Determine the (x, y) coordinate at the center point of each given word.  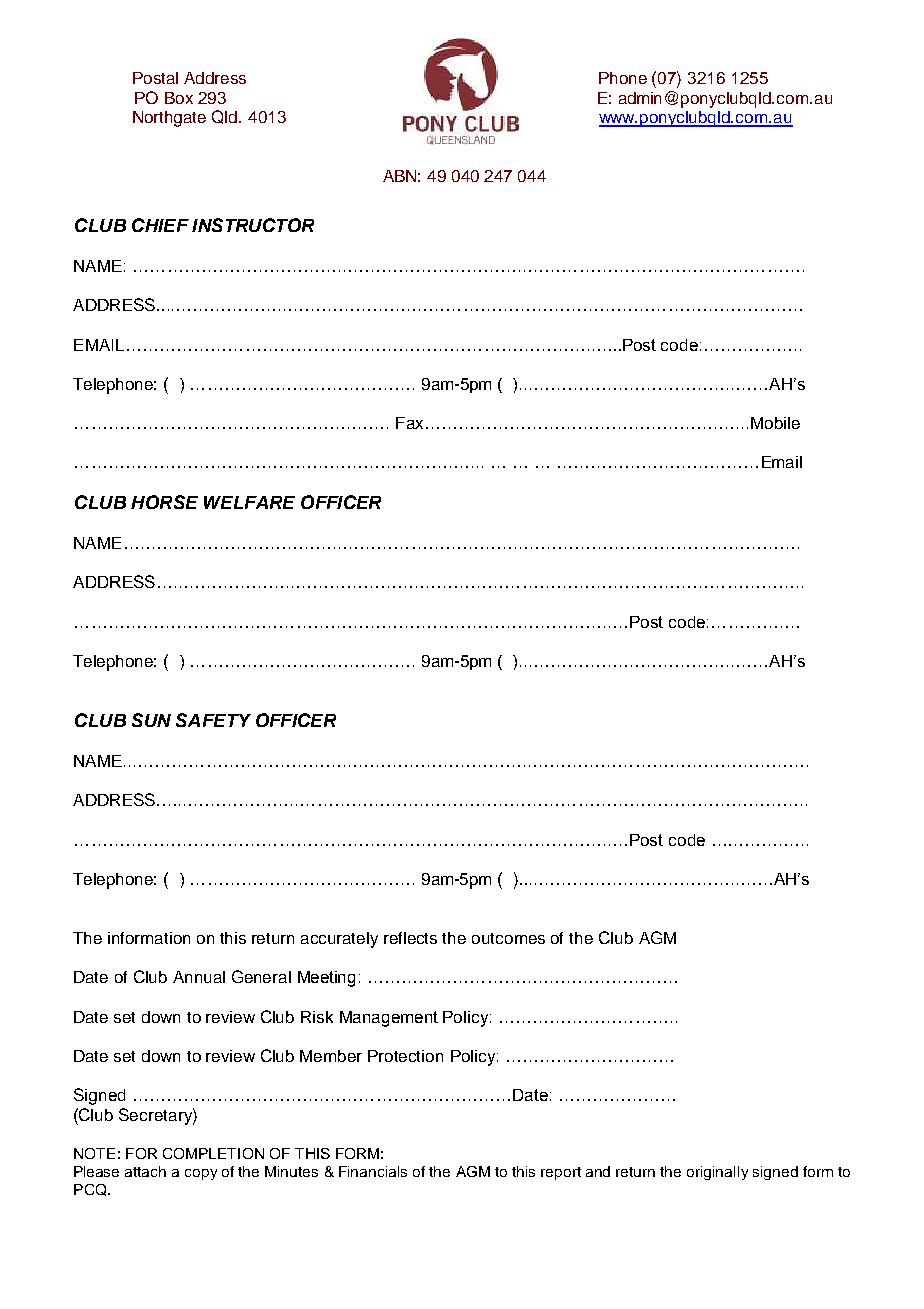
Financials (373, 1171)
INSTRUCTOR (253, 225)
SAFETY (213, 720)
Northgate (169, 119)
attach (145, 1171)
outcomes (508, 938)
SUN (151, 720)
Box (179, 98)
